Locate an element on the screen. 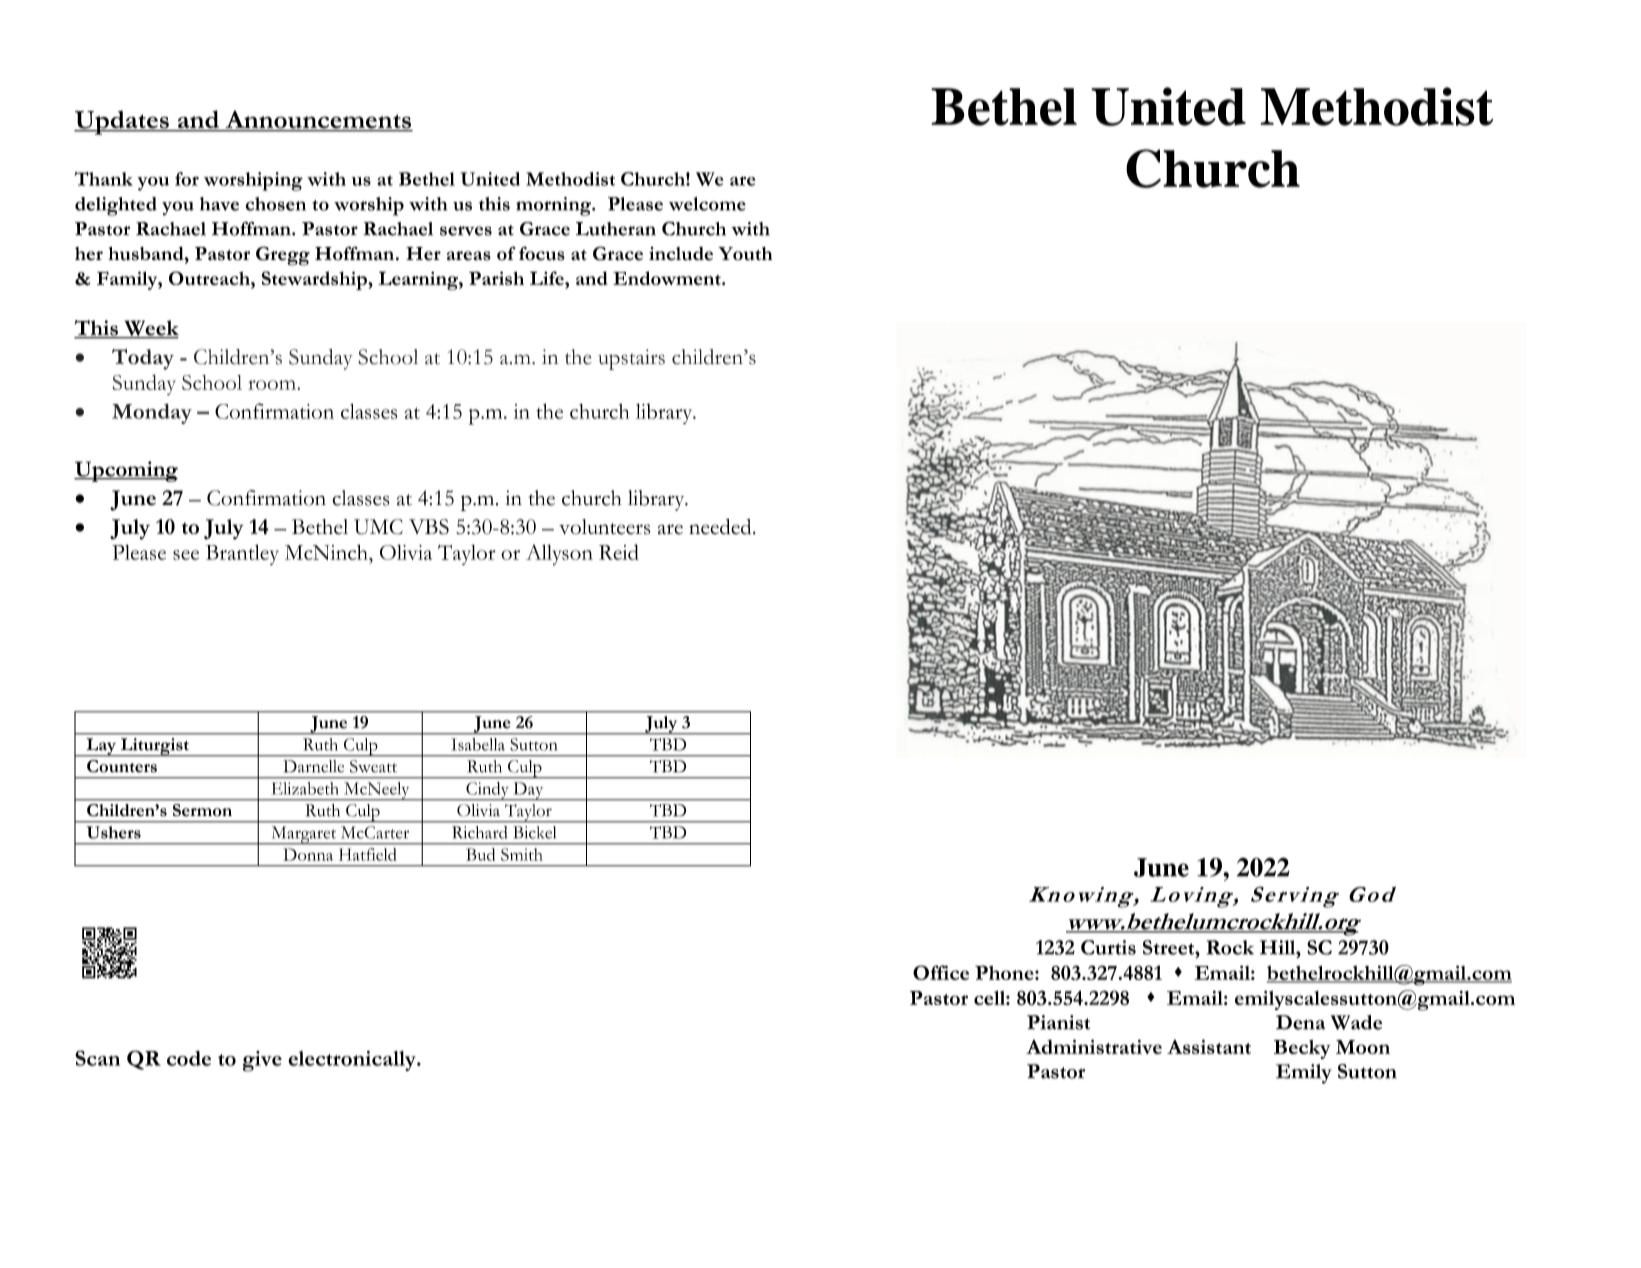 This screenshot has height=1268, width=1641. Youth is located at coordinates (745, 254).
